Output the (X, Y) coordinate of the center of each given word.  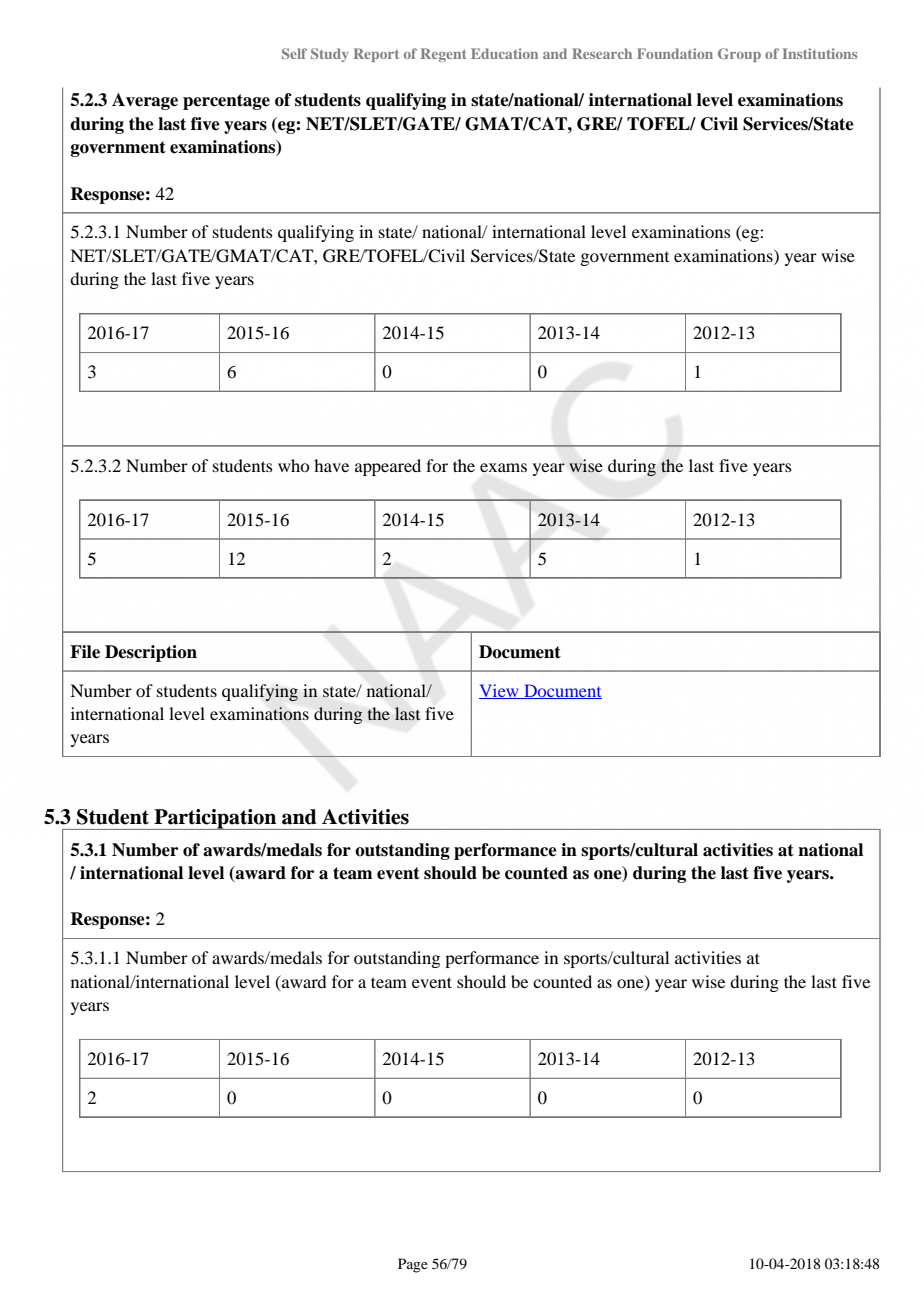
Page (413, 1265)
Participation (215, 819)
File (85, 652)
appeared (388, 467)
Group (739, 55)
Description (151, 653)
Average (145, 101)
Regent (443, 55)
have (331, 465)
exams (503, 467)
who (293, 465)
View (500, 691)
